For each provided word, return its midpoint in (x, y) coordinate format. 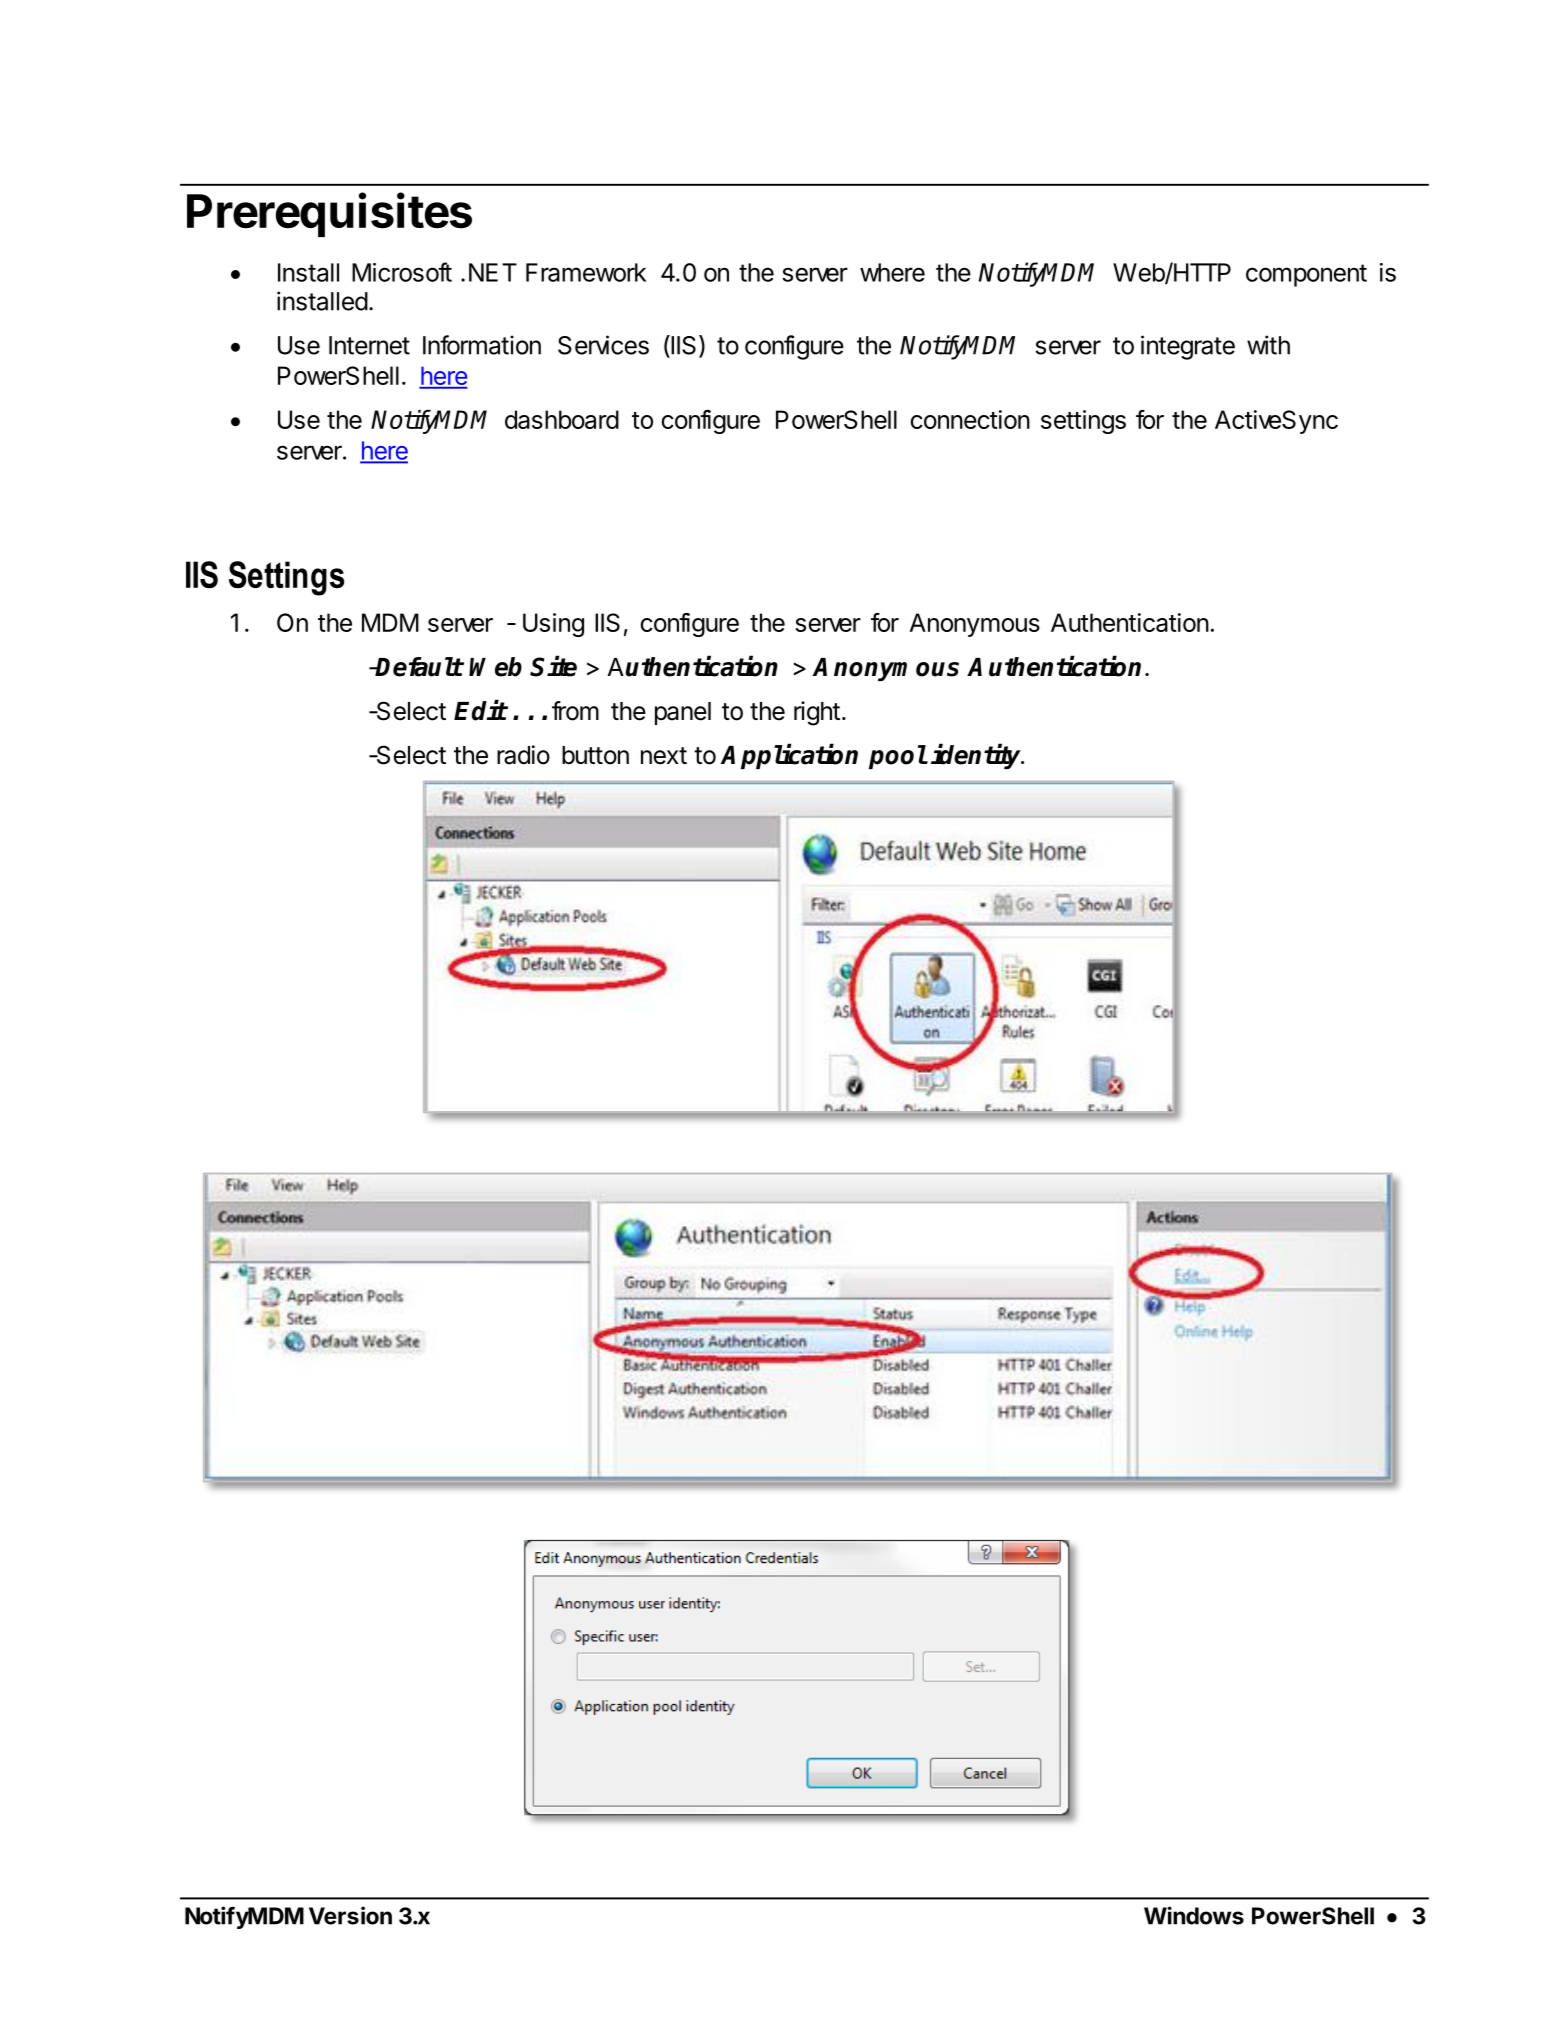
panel (683, 713)
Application (789, 756)
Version (350, 1915)
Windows (1194, 1915)
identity (977, 756)
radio (523, 755)
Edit (480, 710)
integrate (1188, 347)
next (664, 756)
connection (970, 419)
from (575, 711)
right (817, 713)
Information (482, 345)
